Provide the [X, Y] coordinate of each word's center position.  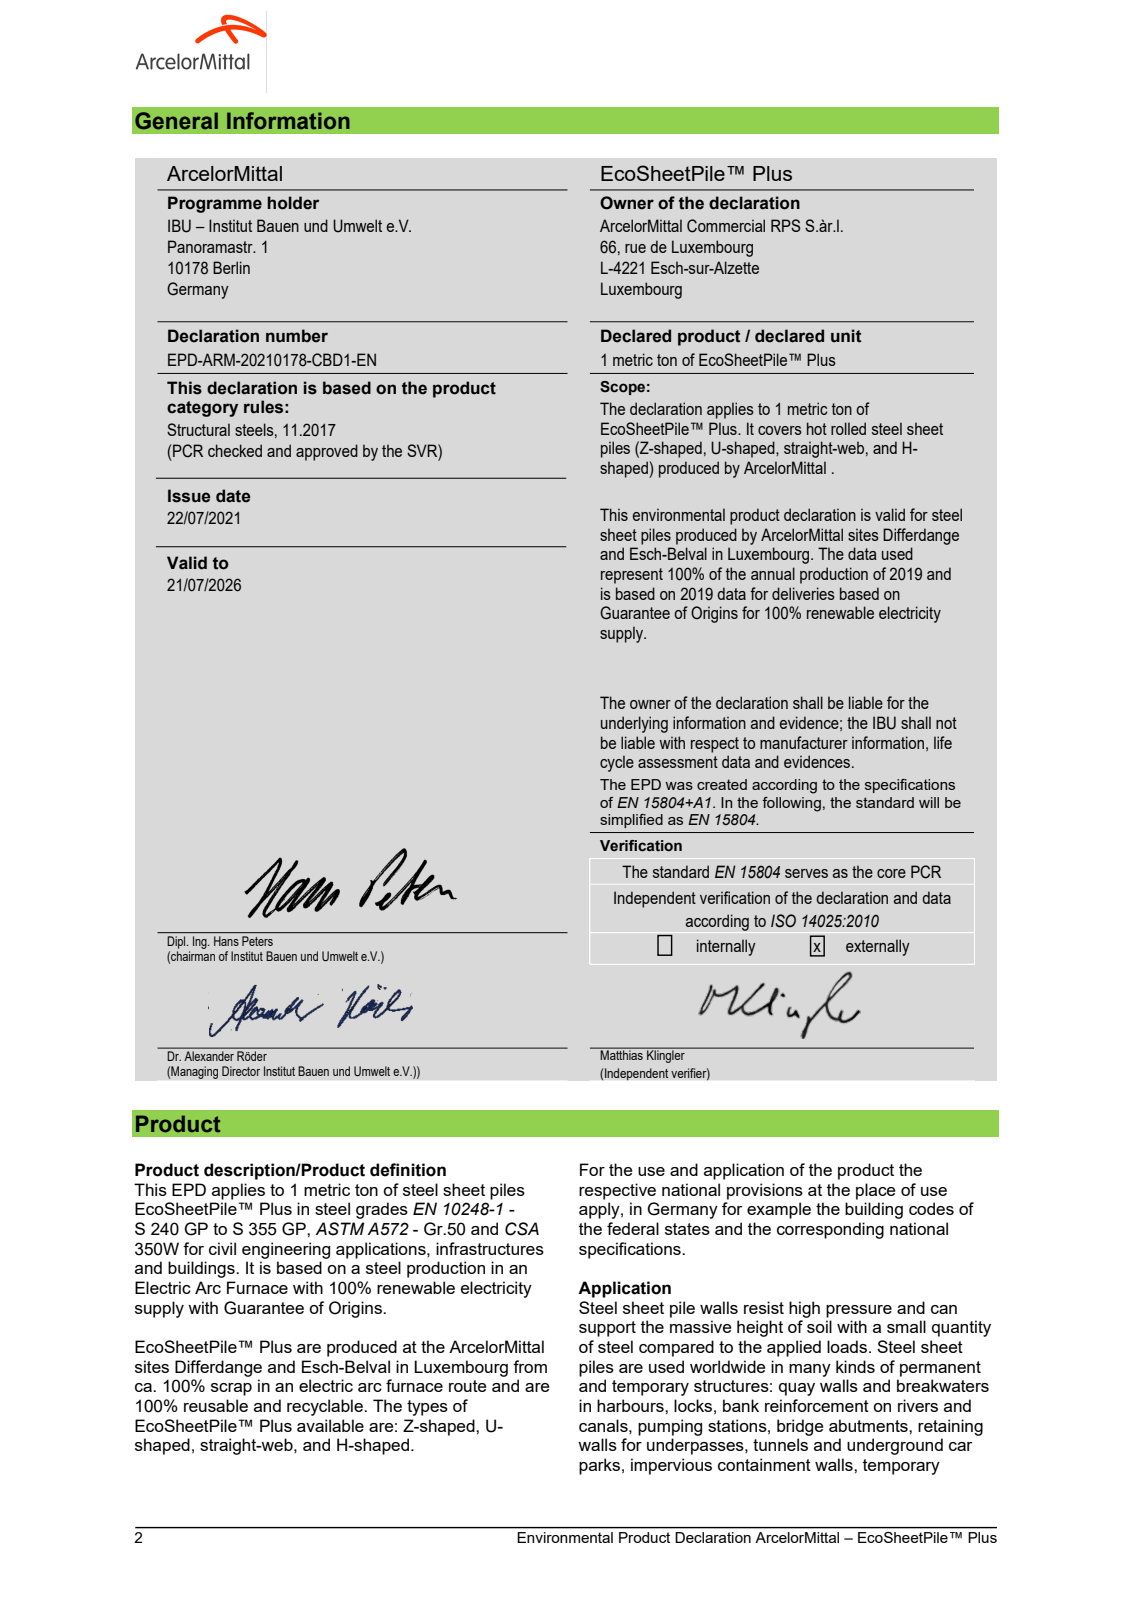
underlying [634, 724]
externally [878, 947]
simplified [631, 821]
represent [632, 576]
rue [635, 248]
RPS [786, 225]
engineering [286, 1250]
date [233, 496]
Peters [257, 941]
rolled [848, 428]
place [875, 1191]
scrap [231, 1389]
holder [293, 203]
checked [235, 450]
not [946, 723]
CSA [522, 1229]
